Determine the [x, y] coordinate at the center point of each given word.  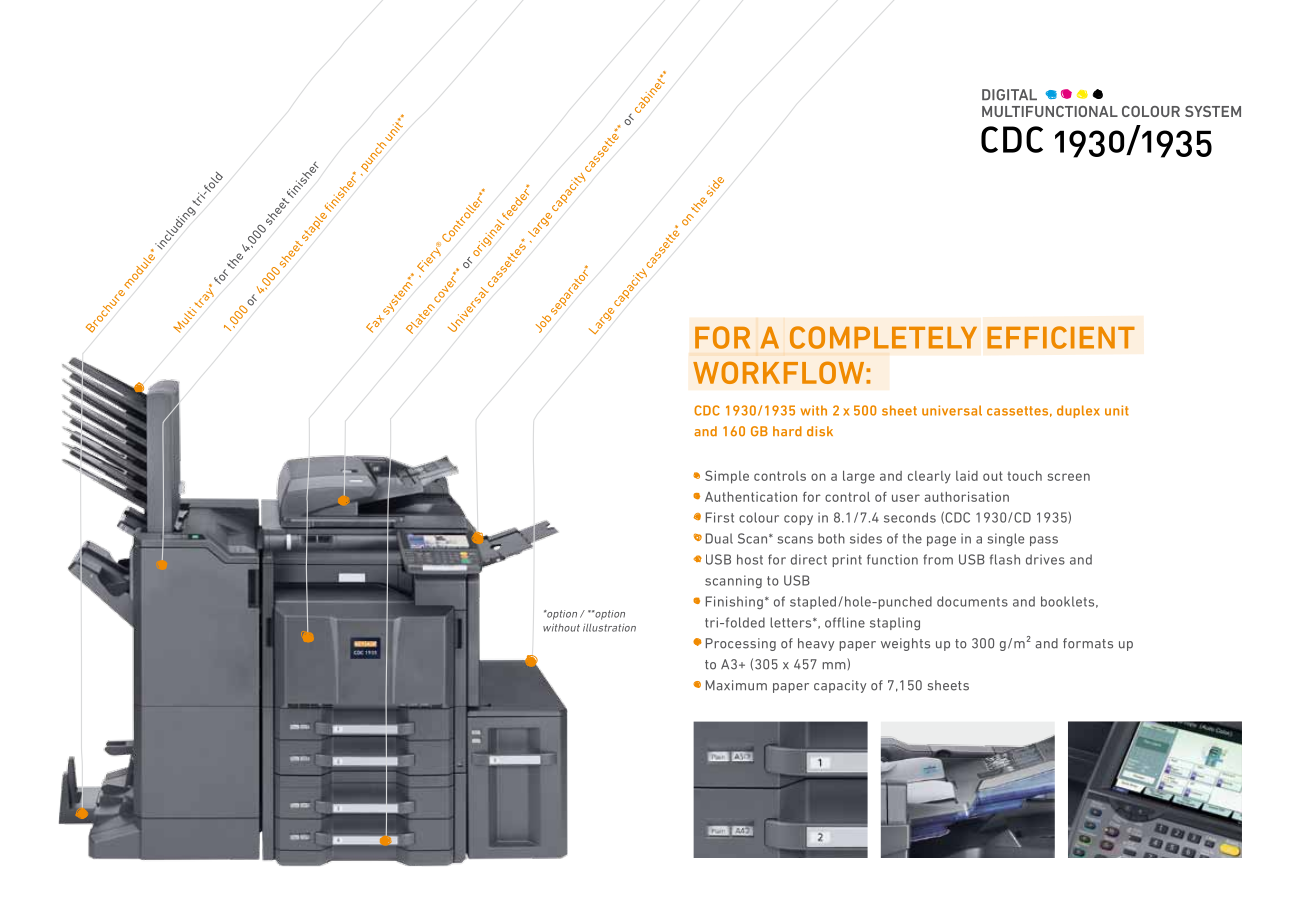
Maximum [736, 685]
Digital [1009, 95]
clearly [929, 477]
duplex [1078, 411]
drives [1045, 559]
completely [883, 337]
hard [787, 431]
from [938, 559]
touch [1024, 476]
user [906, 498]
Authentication [751, 497]
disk [820, 431]
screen [1068, 477]
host [750, 559]
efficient [1061, 337]
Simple [727, 477]
